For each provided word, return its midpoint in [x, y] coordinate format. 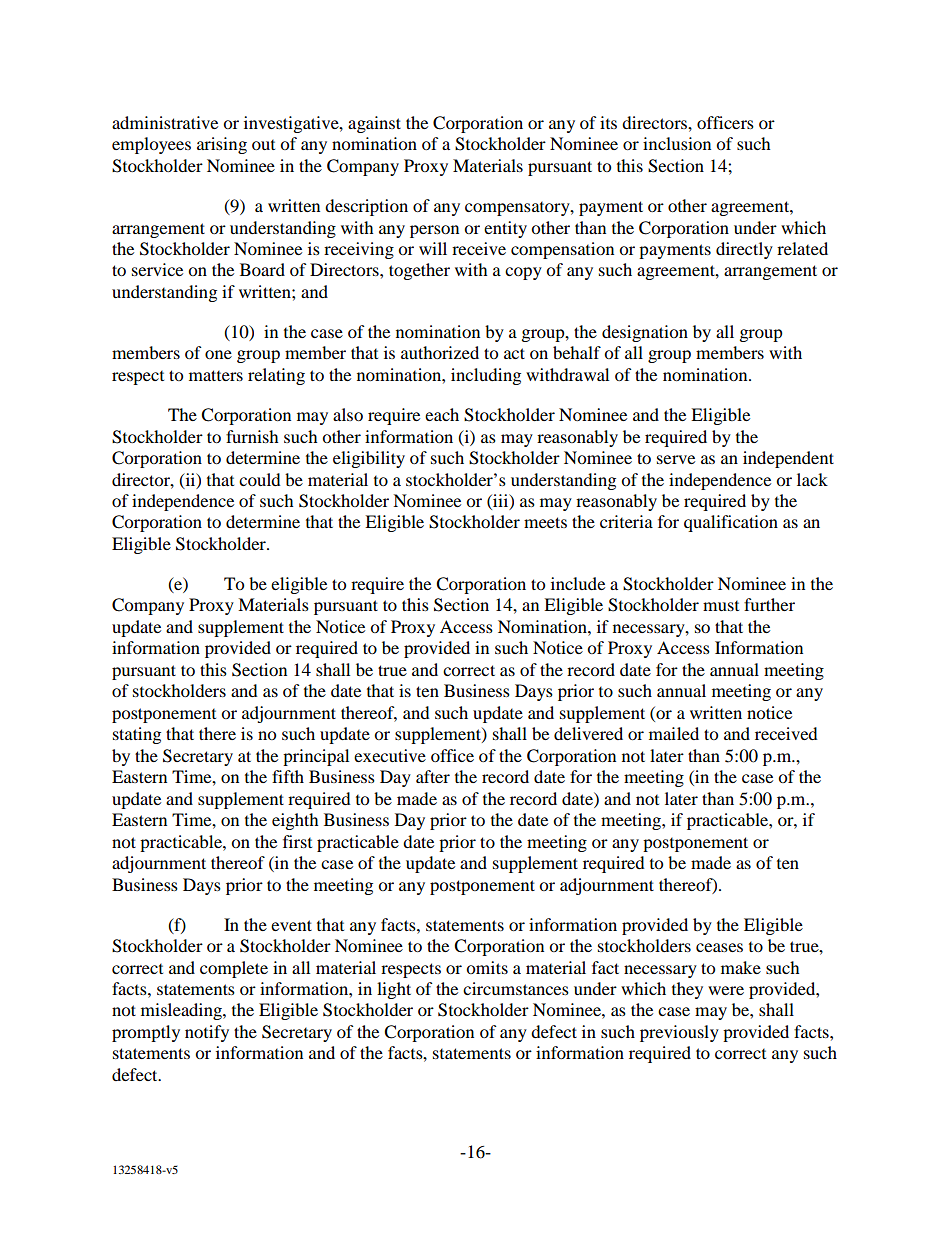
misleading [182, 1011]
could [260, 479]
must [721, 606]
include [578, 583]
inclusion [677, 143]
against [374, 124]
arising [222, 145]
